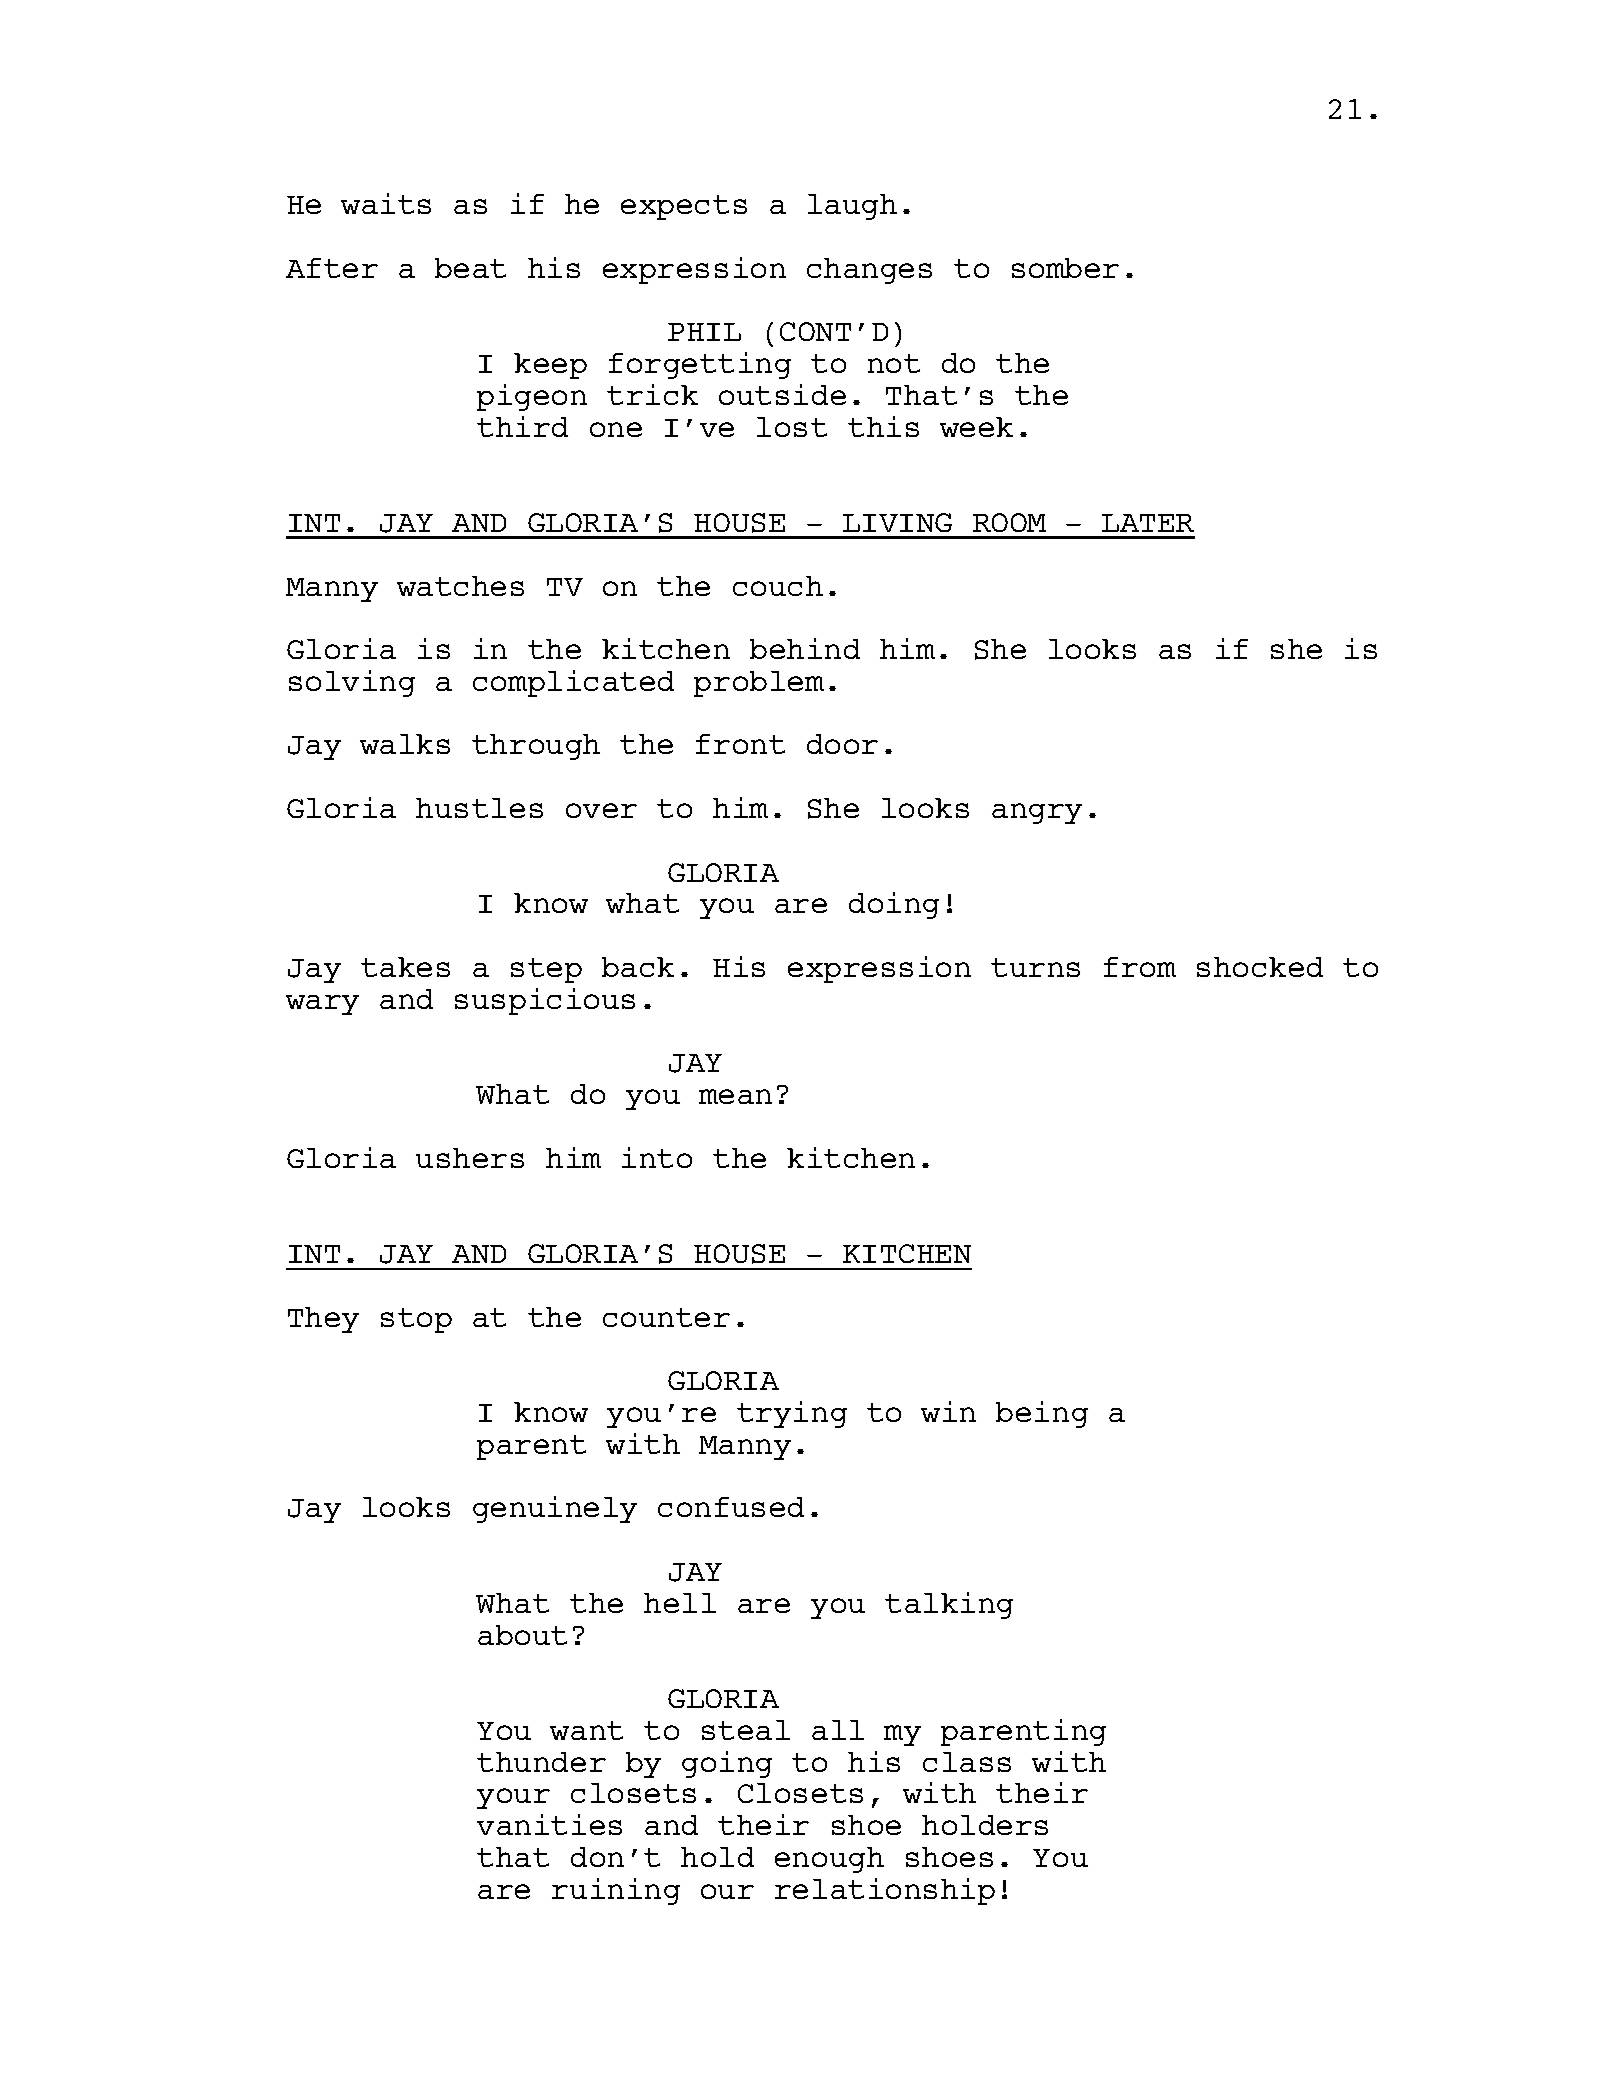 This screenshot has height=2098, width=1621. I want to click on changes, so click(869, 271).
